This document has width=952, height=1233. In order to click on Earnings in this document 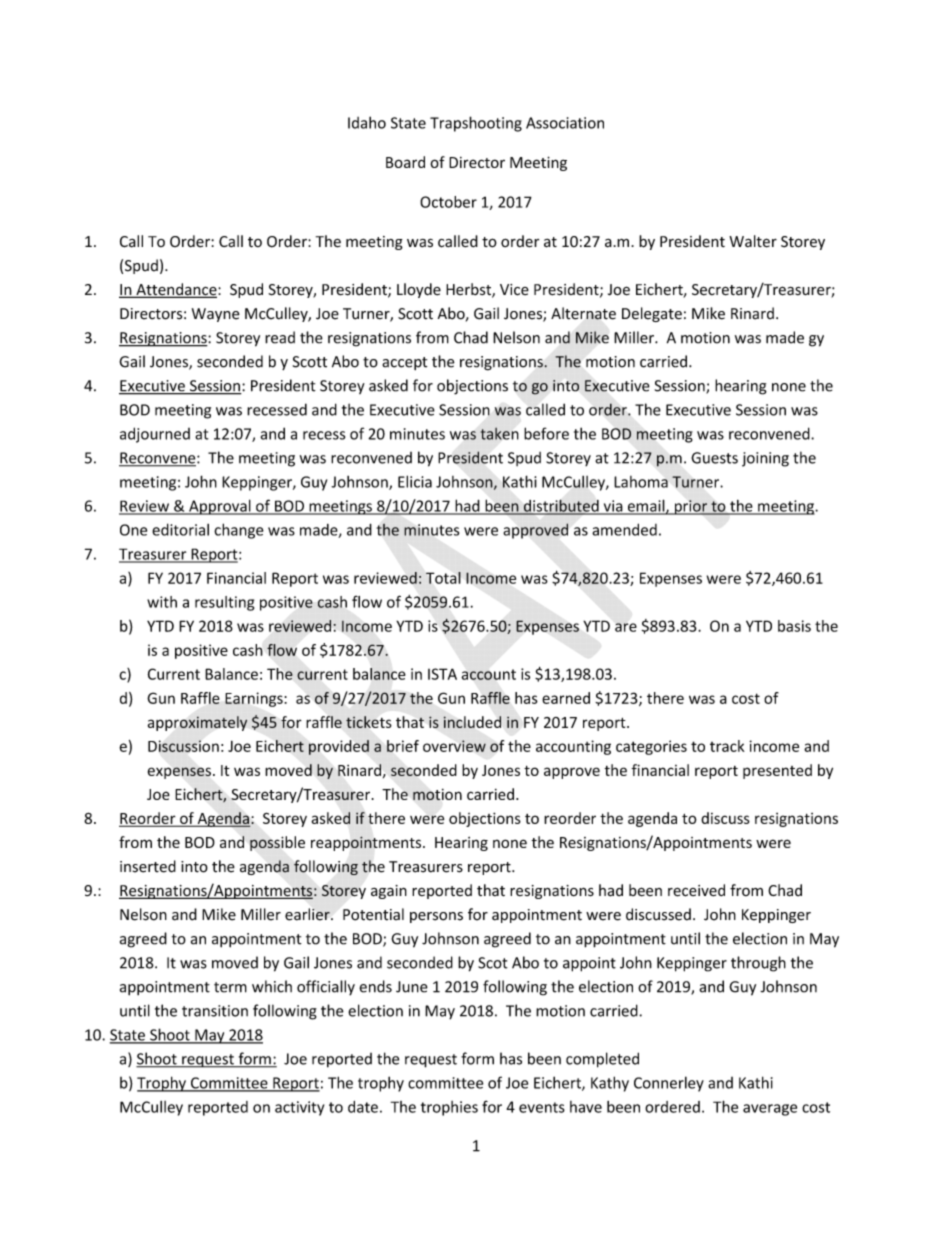, I will do `click(255, 699)`.
